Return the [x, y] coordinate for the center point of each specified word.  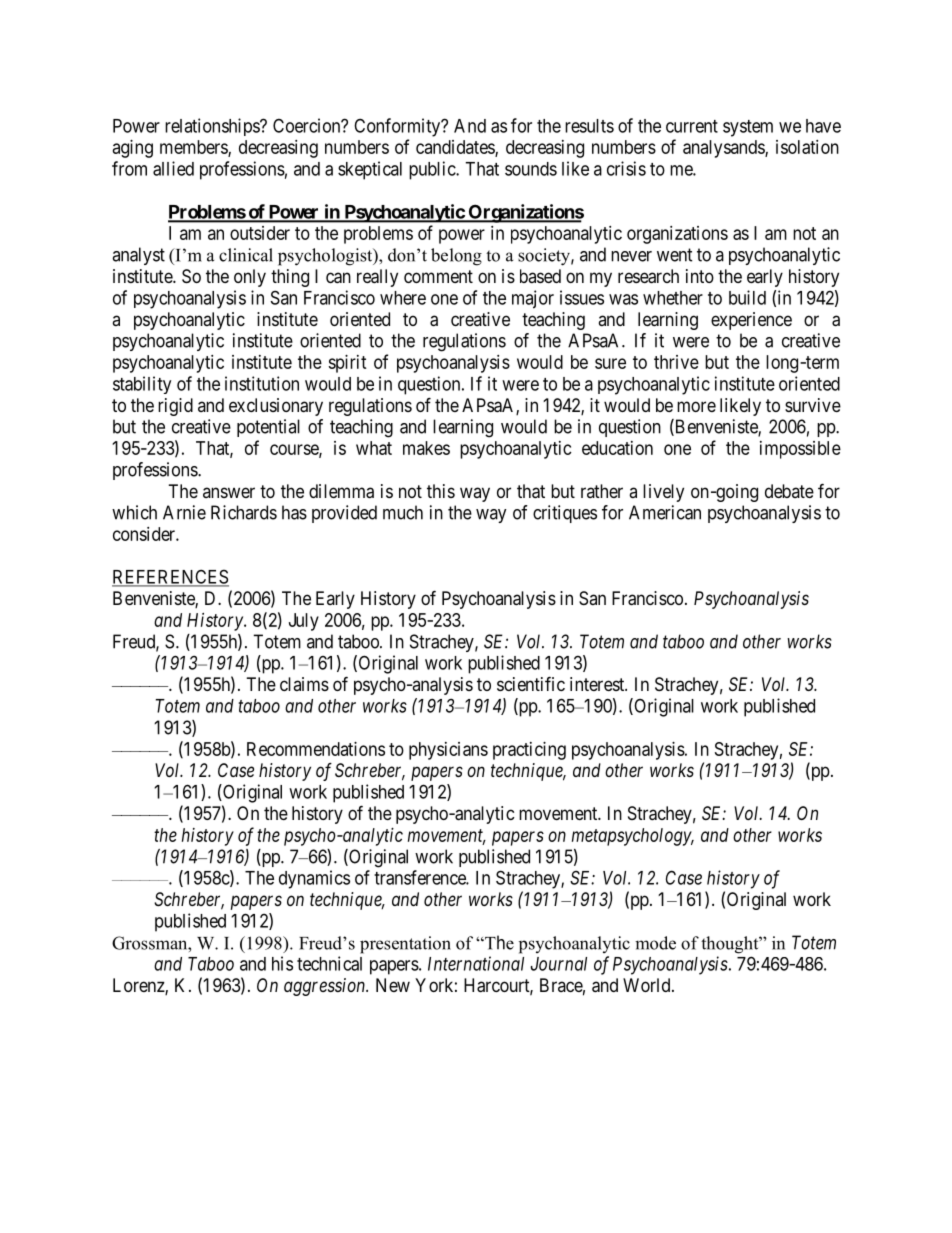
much [403, 512]
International [476, 963]
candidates [456, 148]
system [748, 128]
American [665, 512]
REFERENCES [170, 577]
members [194, 148]
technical [329, 963]
